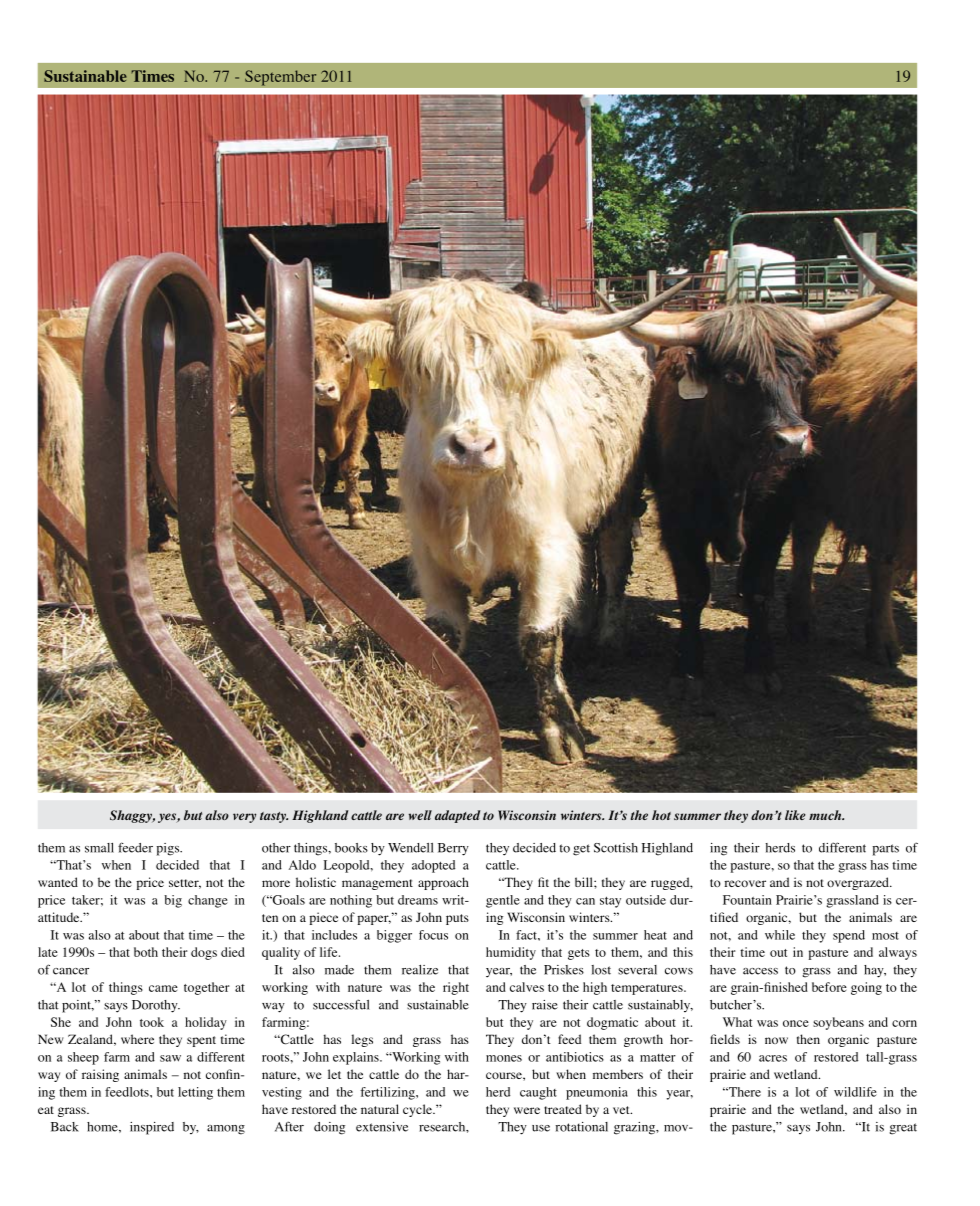 The height and width of the screenshot is (1206, 980). I want to click on letting, so click(195, 1093).
